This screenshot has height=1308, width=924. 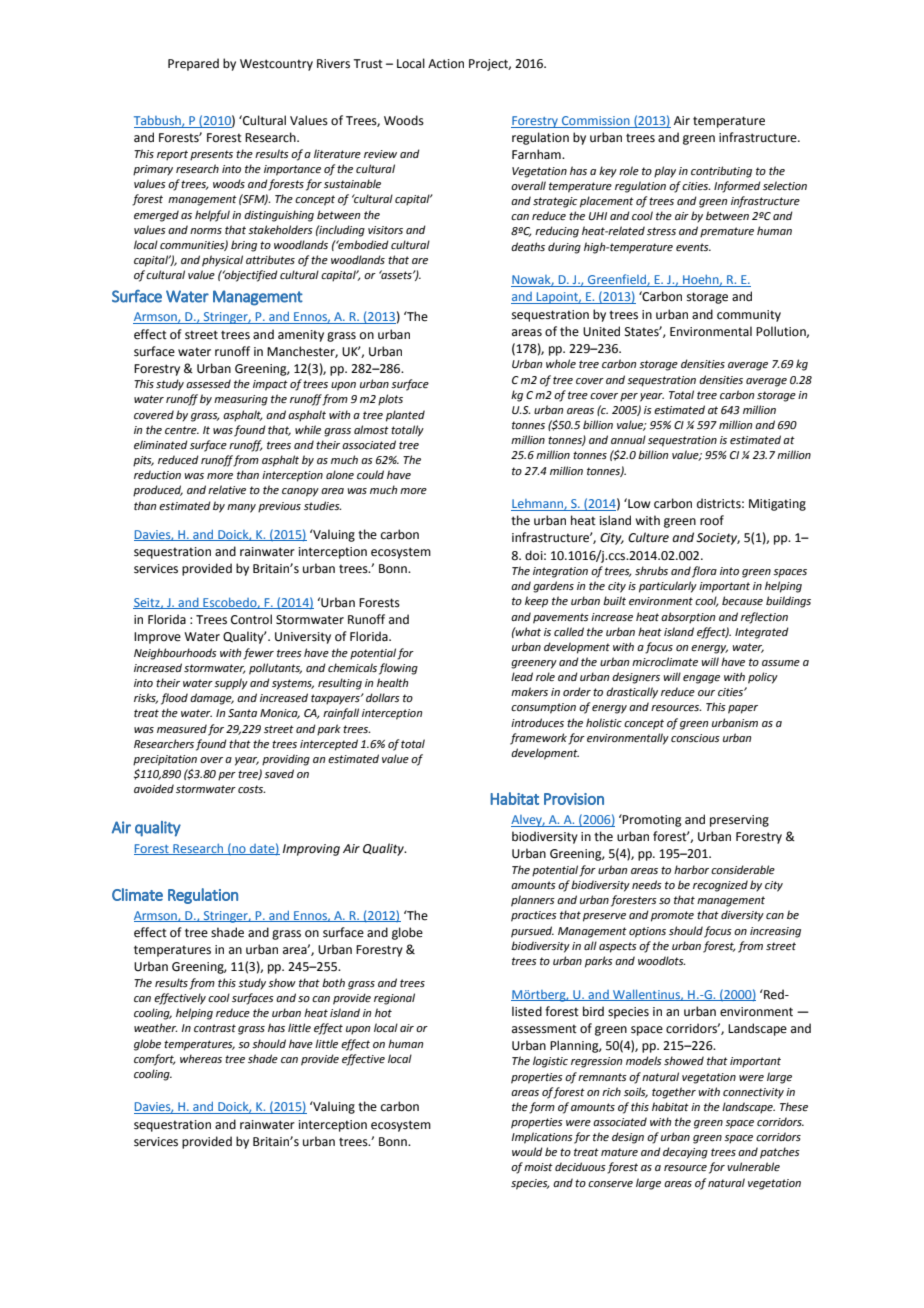 What do you see at coordinates (446, 64) in the screenshot?
I see `Action` at bounding box center [446, 64].
